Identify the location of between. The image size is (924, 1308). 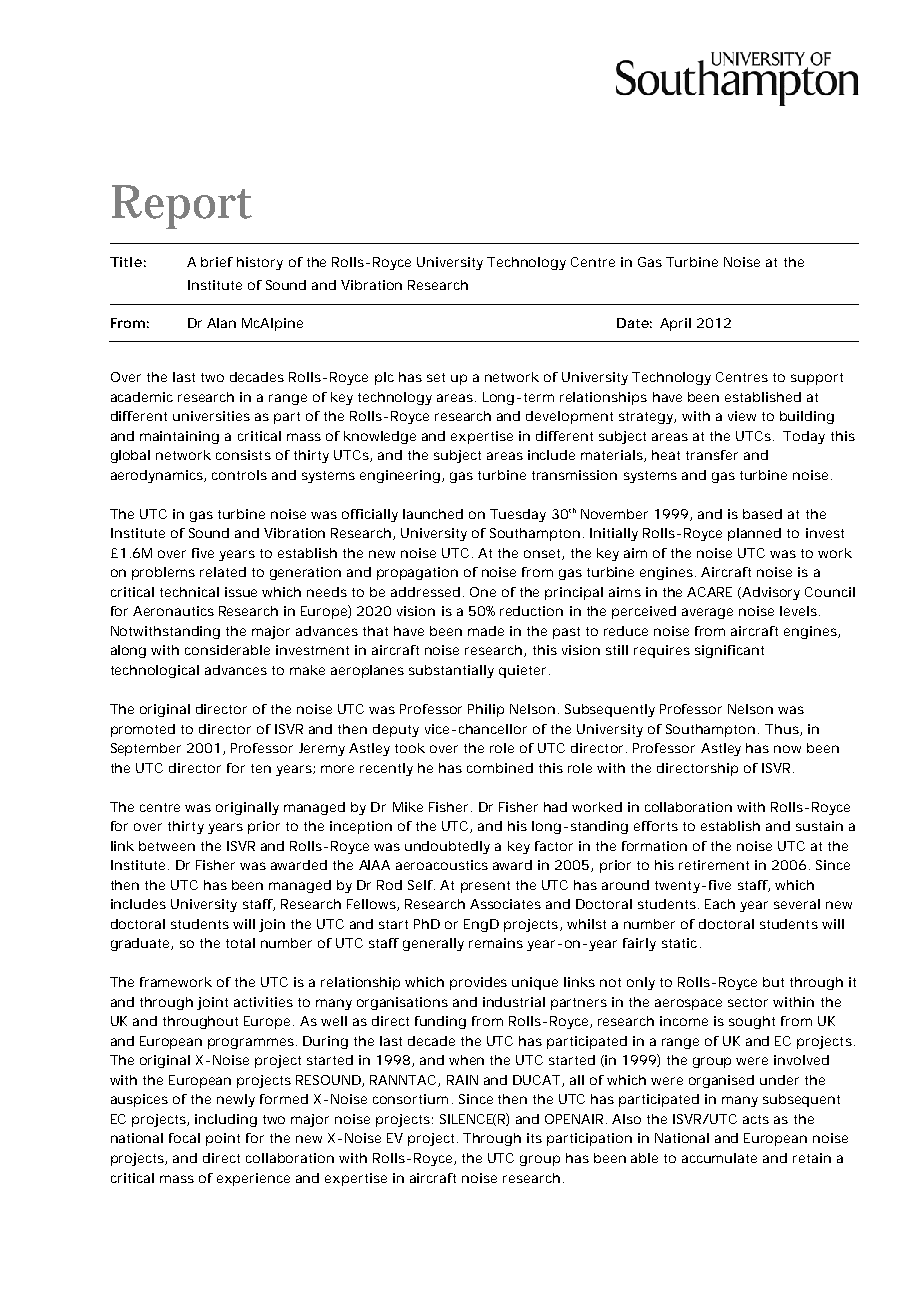
(167, 846).
